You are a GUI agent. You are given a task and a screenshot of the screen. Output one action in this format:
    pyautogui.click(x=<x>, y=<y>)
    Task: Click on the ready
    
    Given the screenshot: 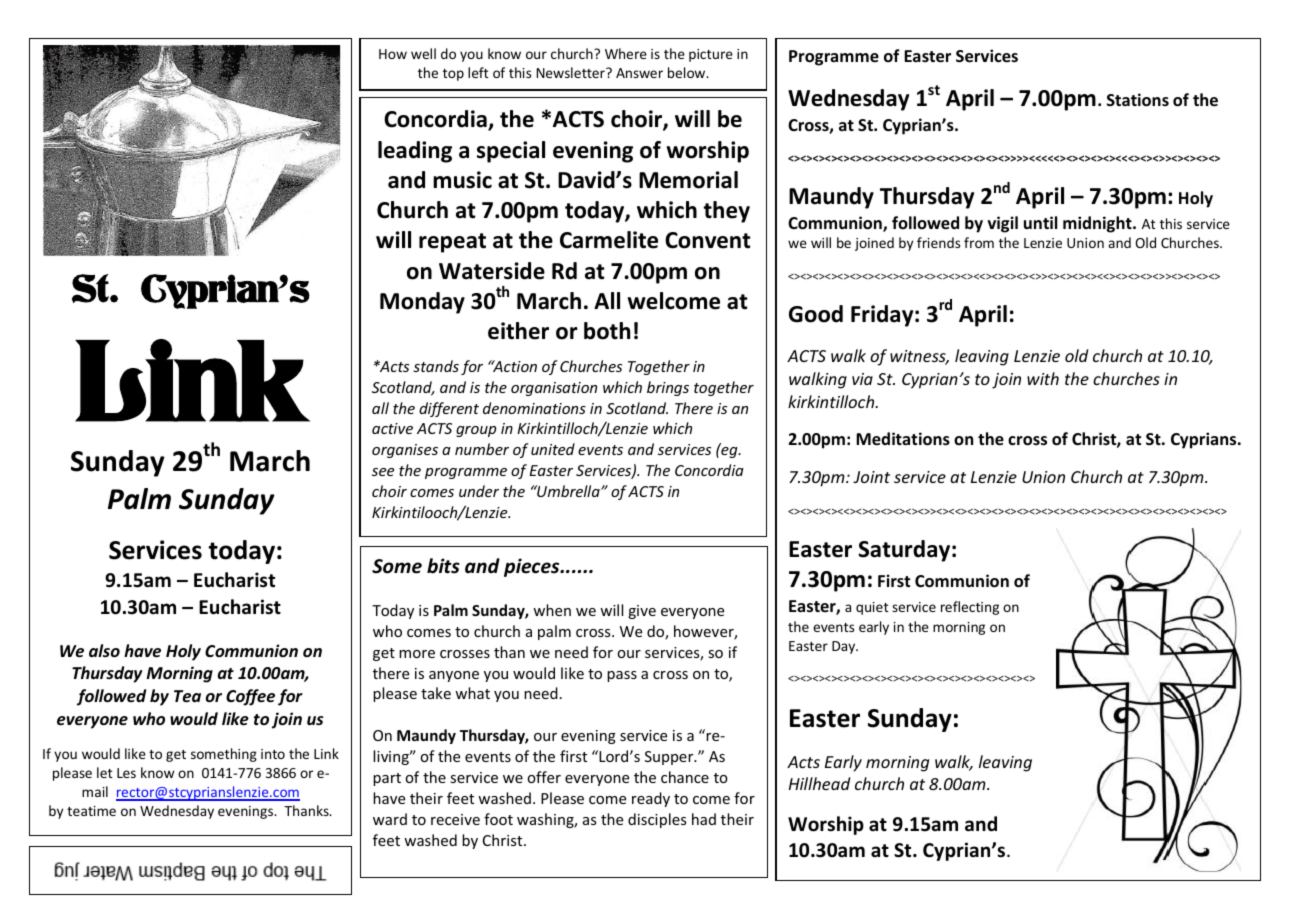 What is the action you would take?
    pyautogui.click(x=651, y=799)
